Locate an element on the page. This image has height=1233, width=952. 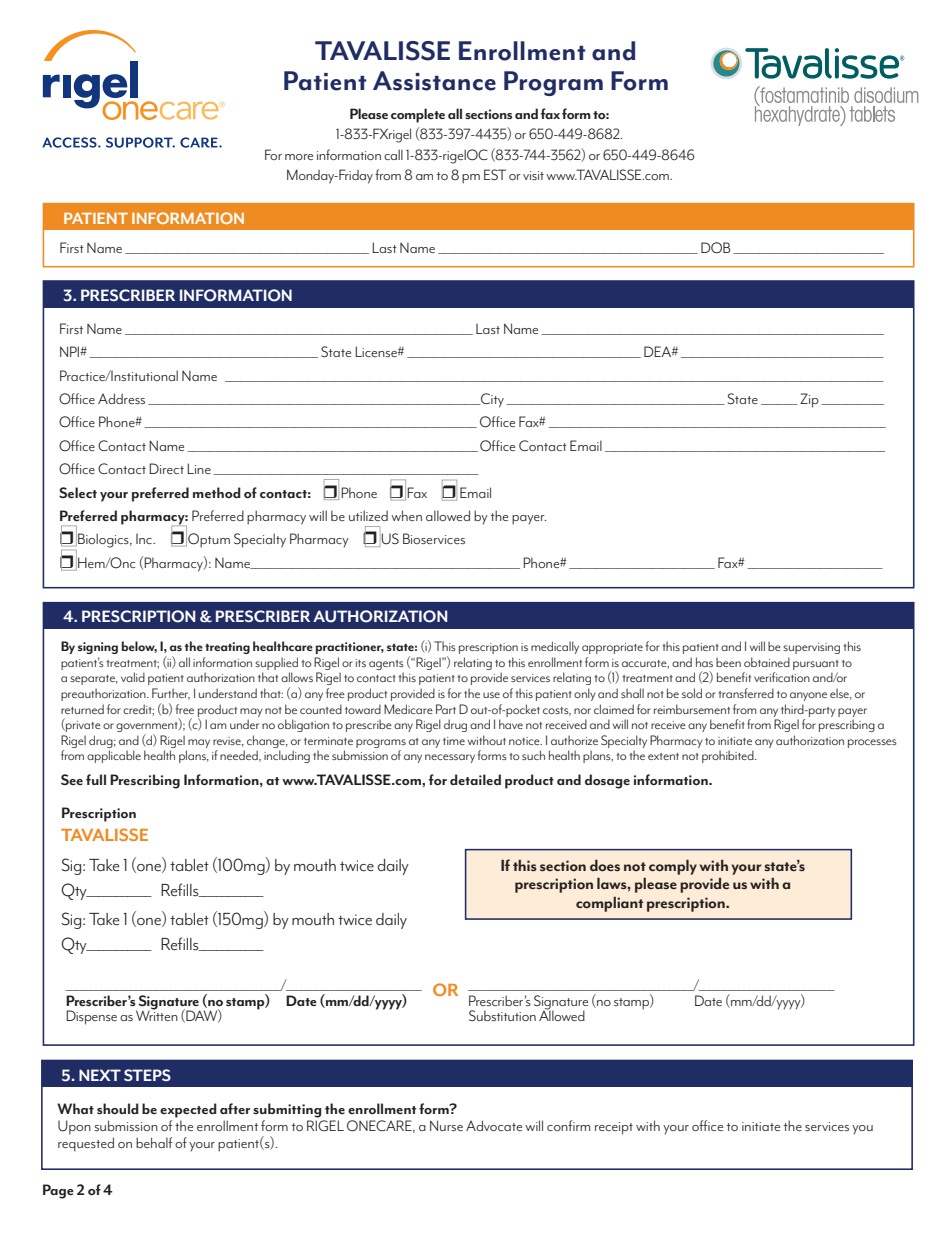
obtained is located at coordinates (767, 662).
